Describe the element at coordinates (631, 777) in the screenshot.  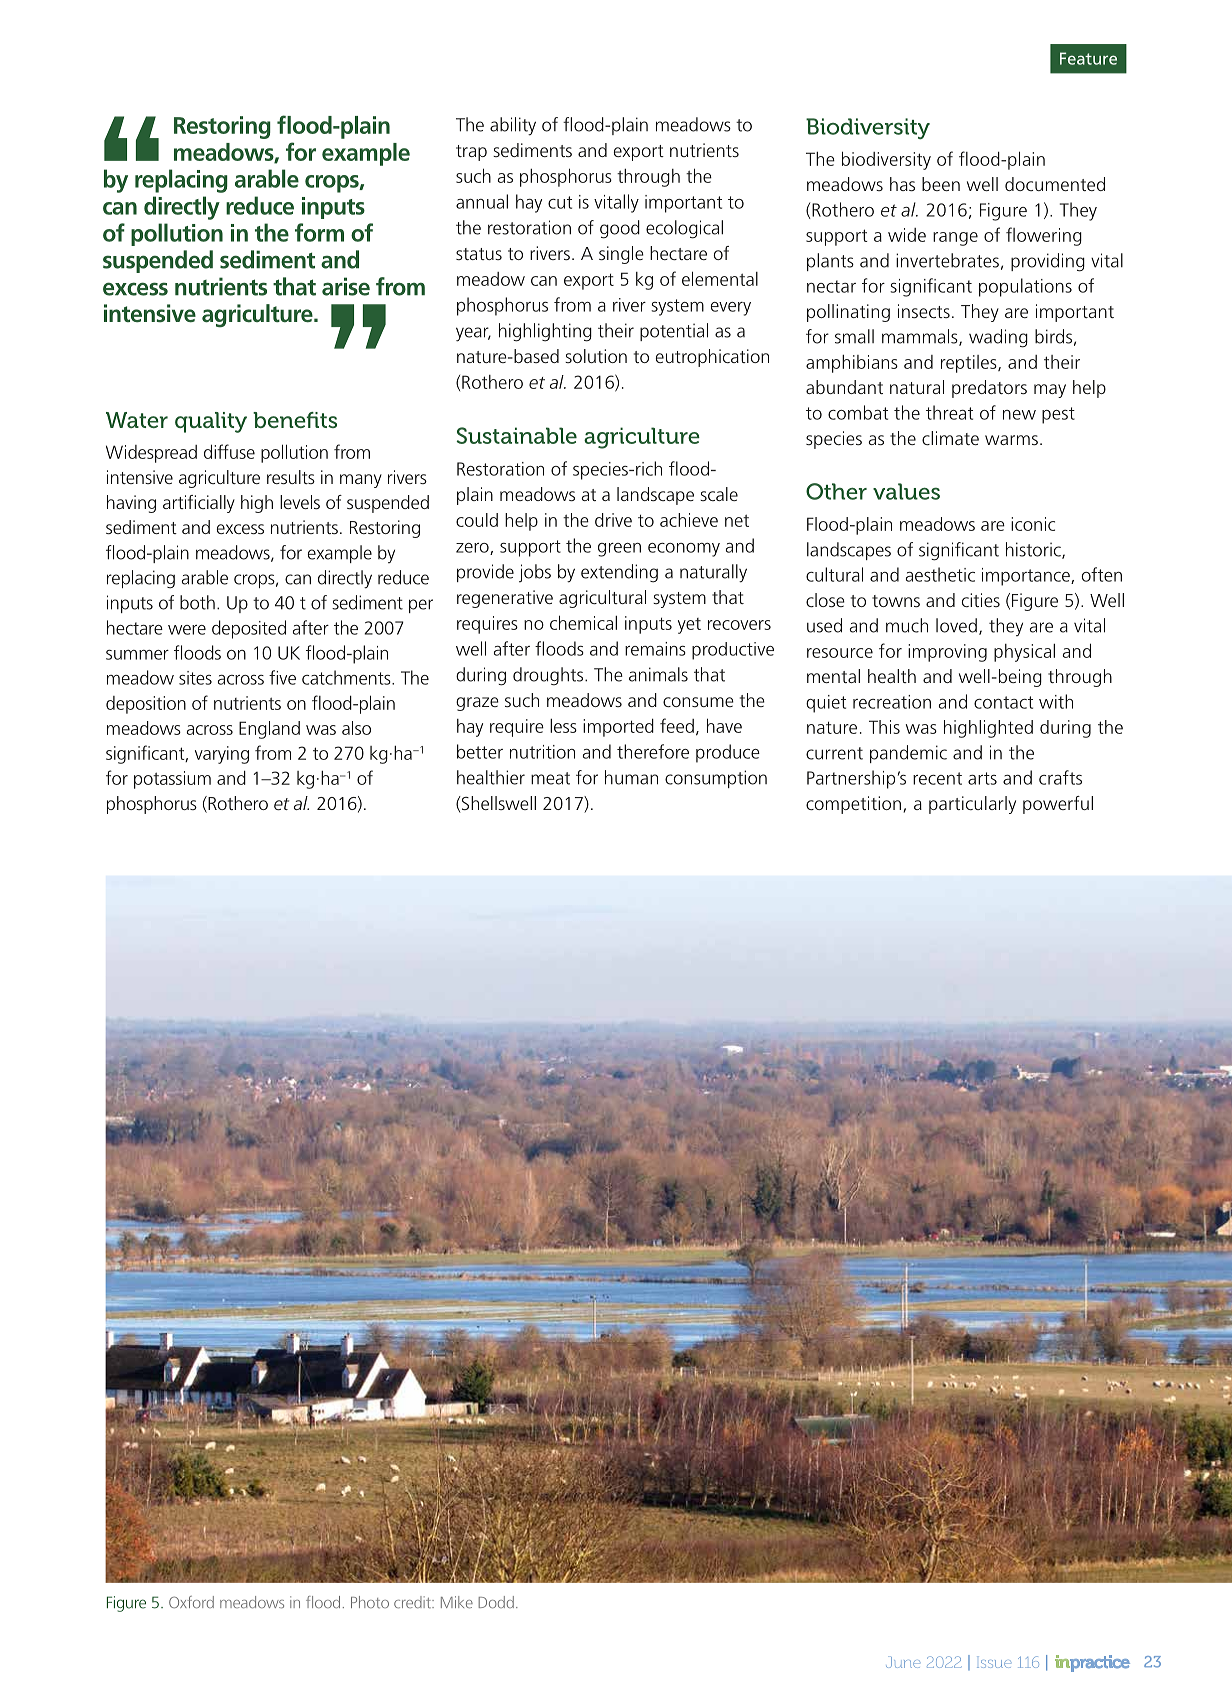
I see `human` at that location.
